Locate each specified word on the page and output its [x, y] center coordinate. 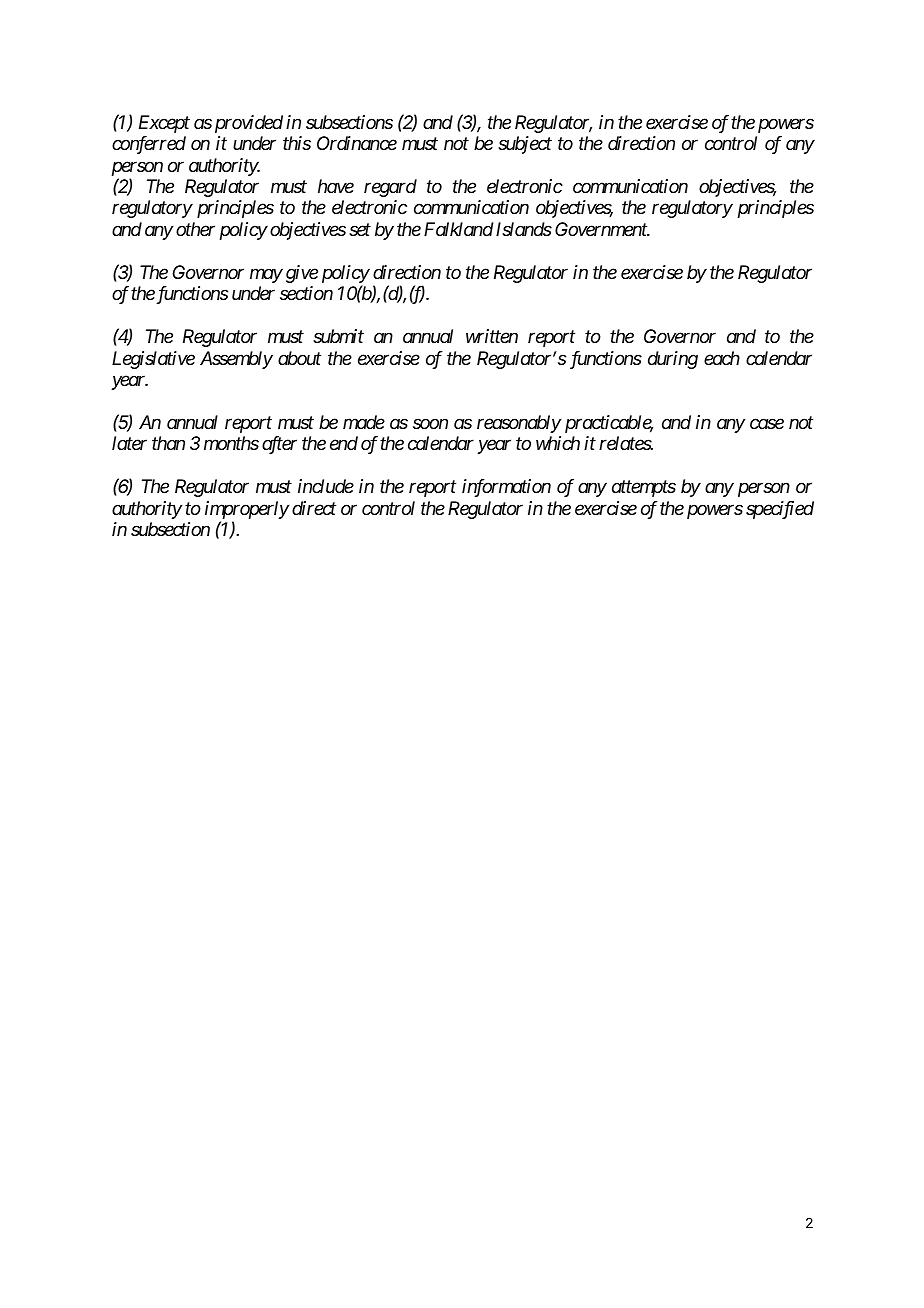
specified [780, 510]
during [673, 360]
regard [390, 188]
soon [430, 424]
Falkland [459, 229]
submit [338, 336]
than [168, 443]
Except [164, 124]
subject [525, 145]
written [492, 336]
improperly [247, 510]
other [195, 229]
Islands [522, 229]
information [506, 488]
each [722, 358]
